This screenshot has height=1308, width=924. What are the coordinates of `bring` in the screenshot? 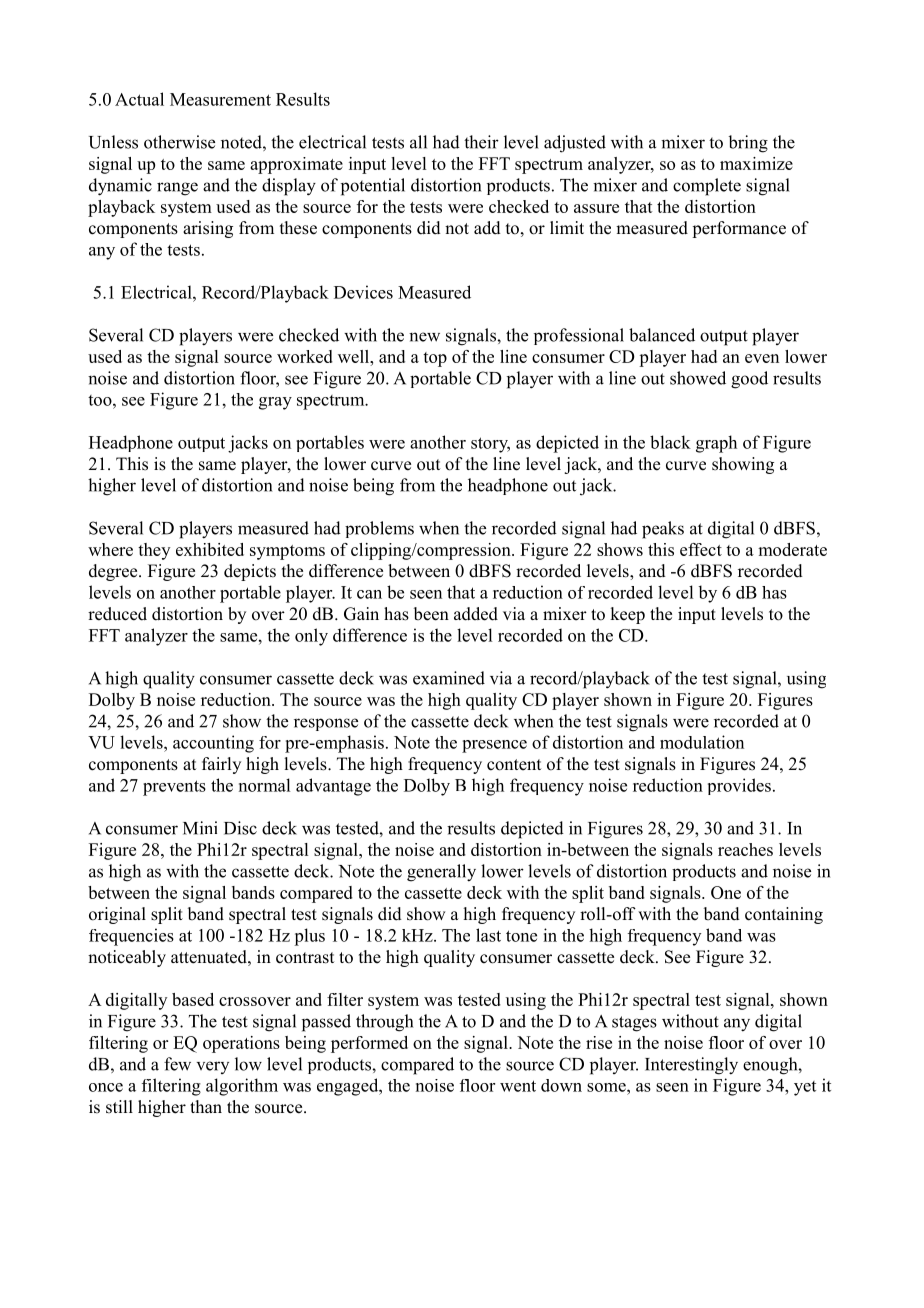 It's located at (748, 144).
